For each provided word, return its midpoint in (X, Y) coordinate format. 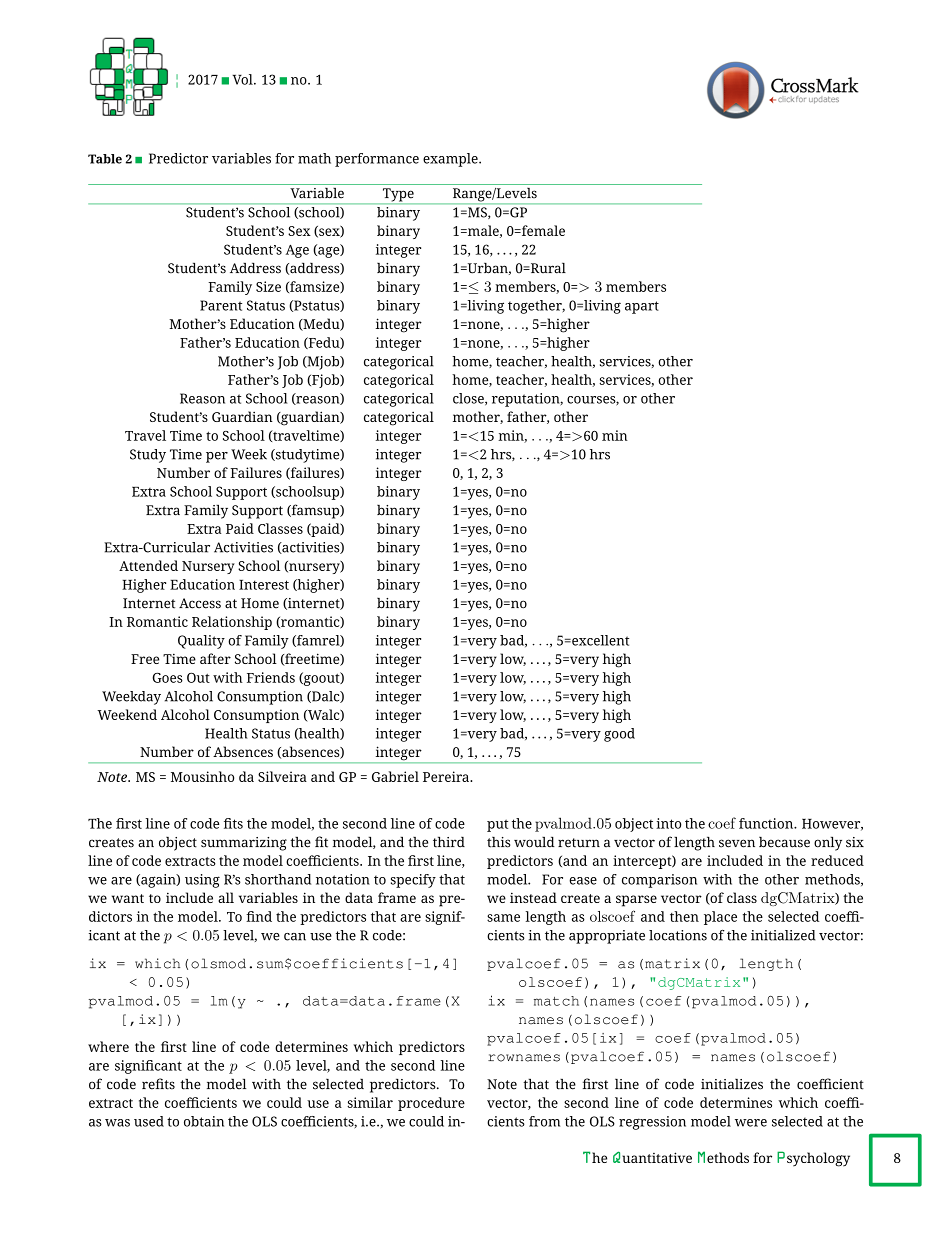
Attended (148, 565)
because (784, 842)
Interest (264, 585)
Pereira (447, 776)
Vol (243, 79)
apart (642, 307)
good (619, 735)
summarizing (244, 844)
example (451, 160)
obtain (204, 1121)
